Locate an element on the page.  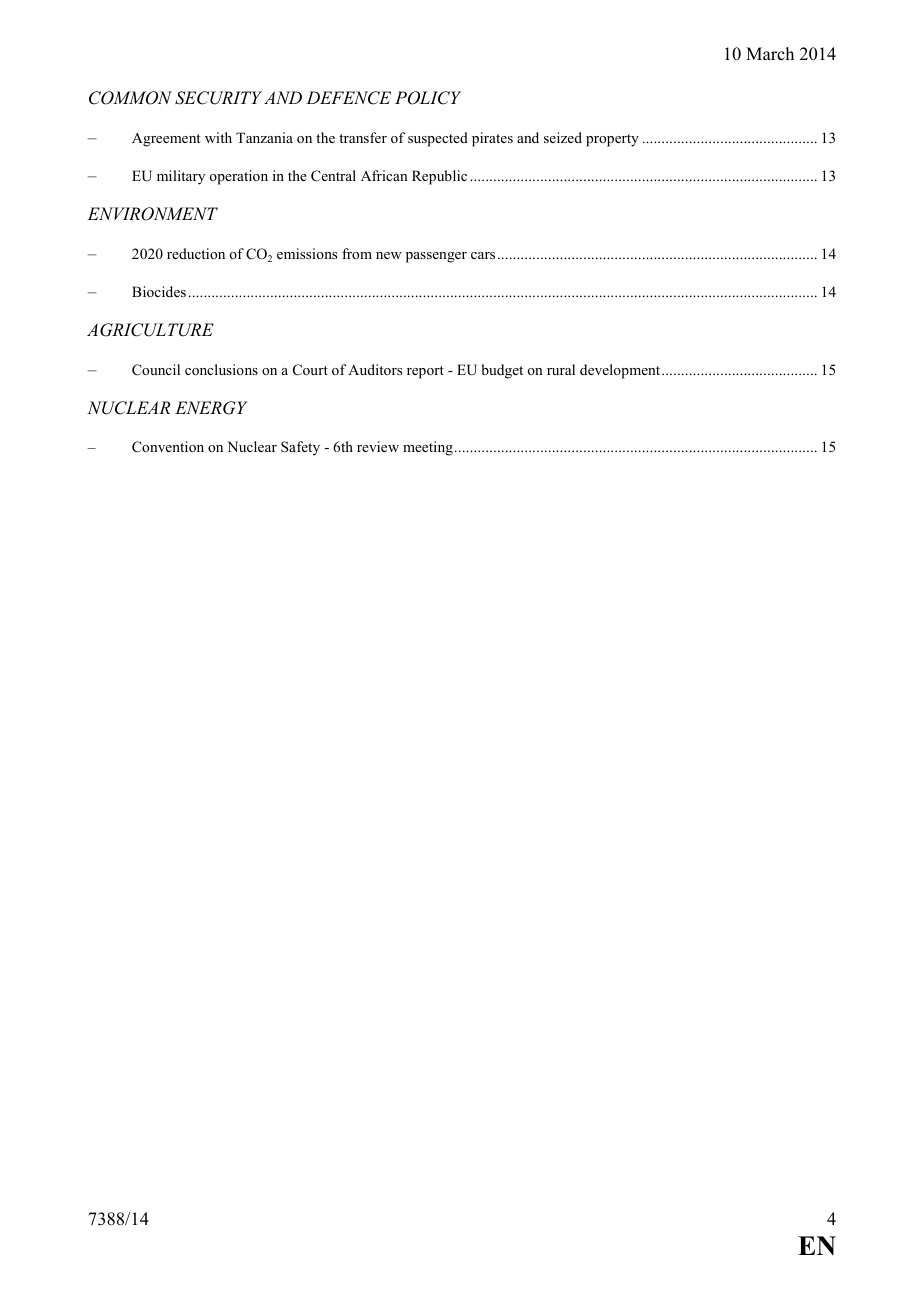
suspected is located at coordinates (438, 139).
